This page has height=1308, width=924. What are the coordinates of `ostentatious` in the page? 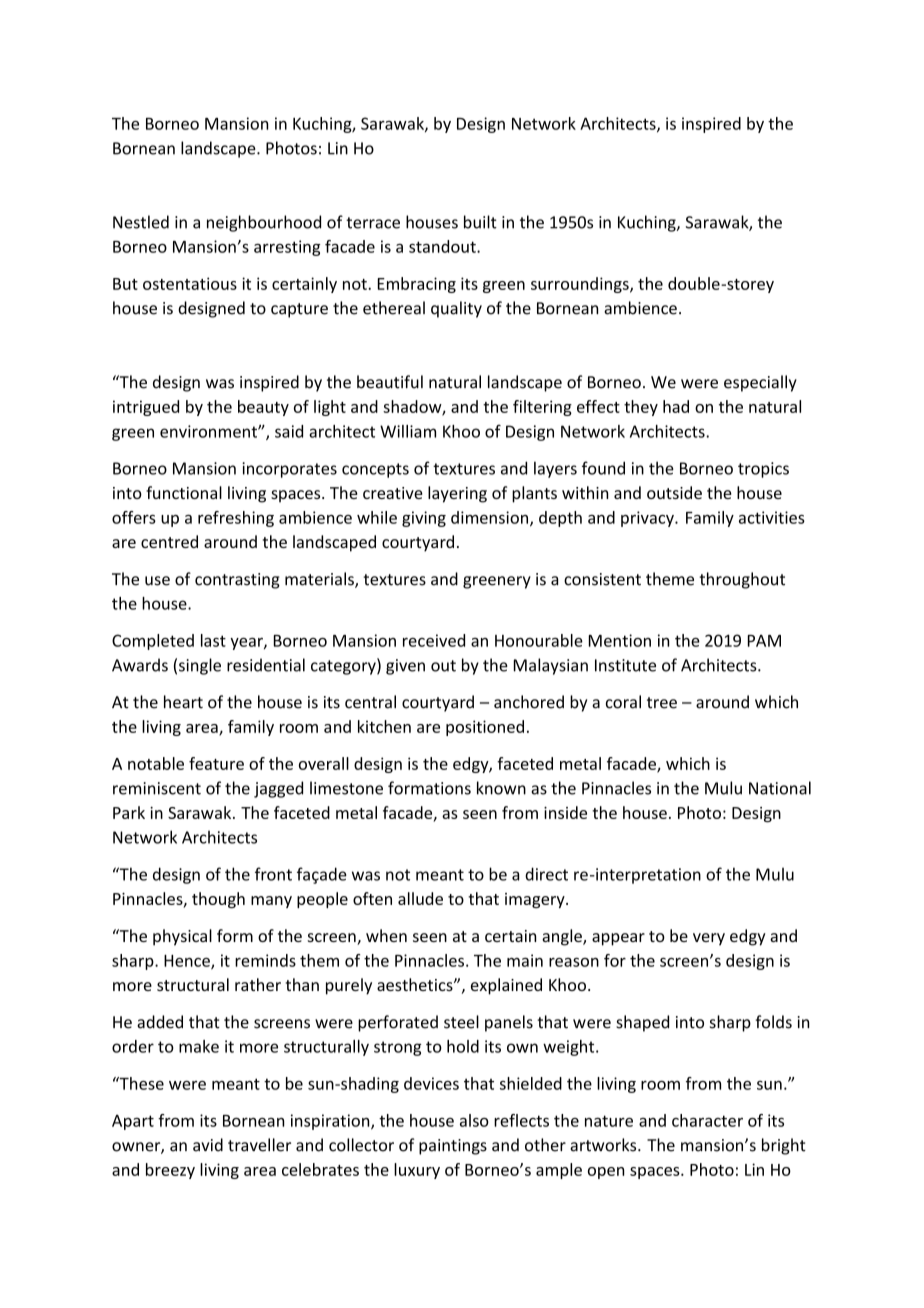 It's located at (190, 283).
